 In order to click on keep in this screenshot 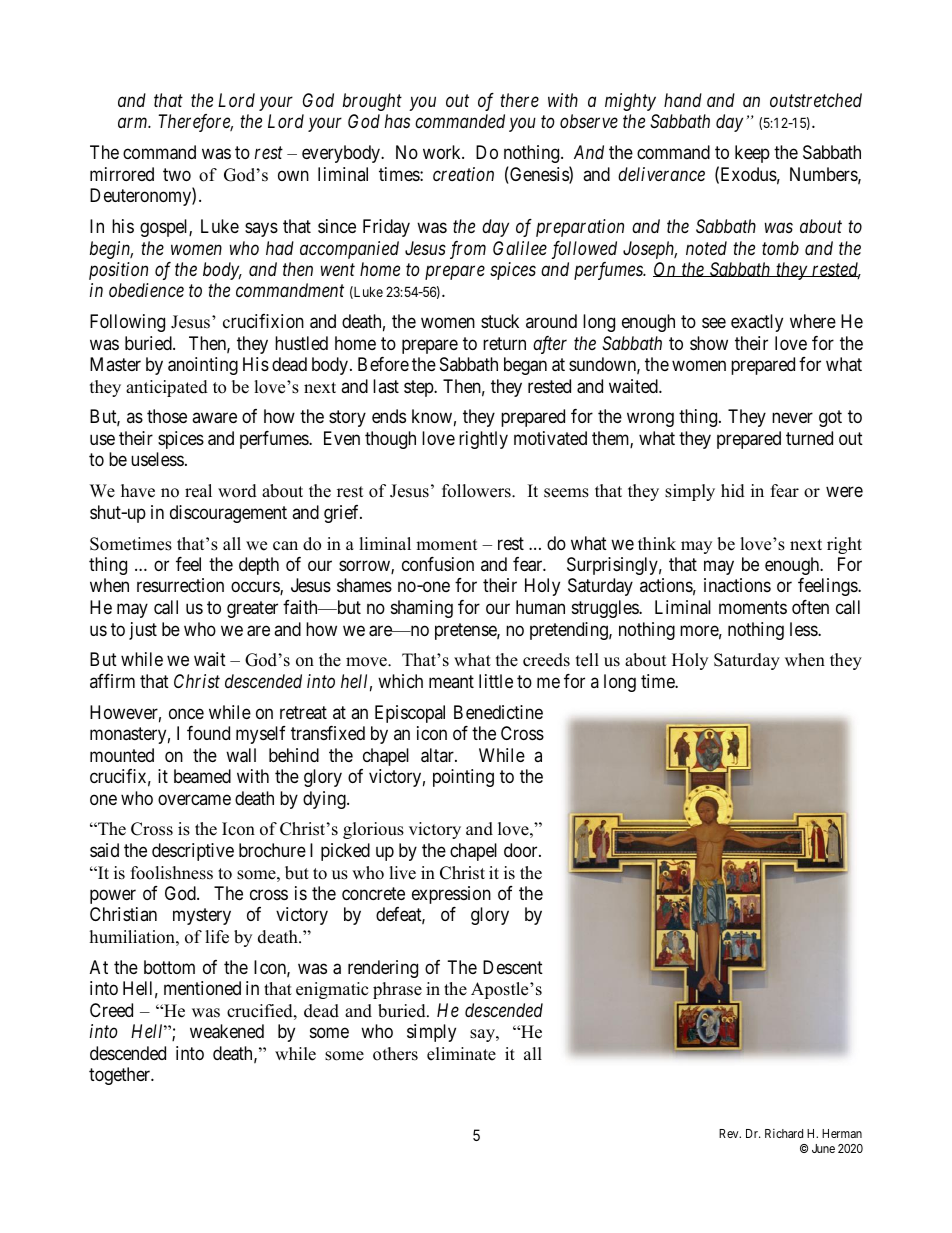, I will do `click(752, 154)`.
